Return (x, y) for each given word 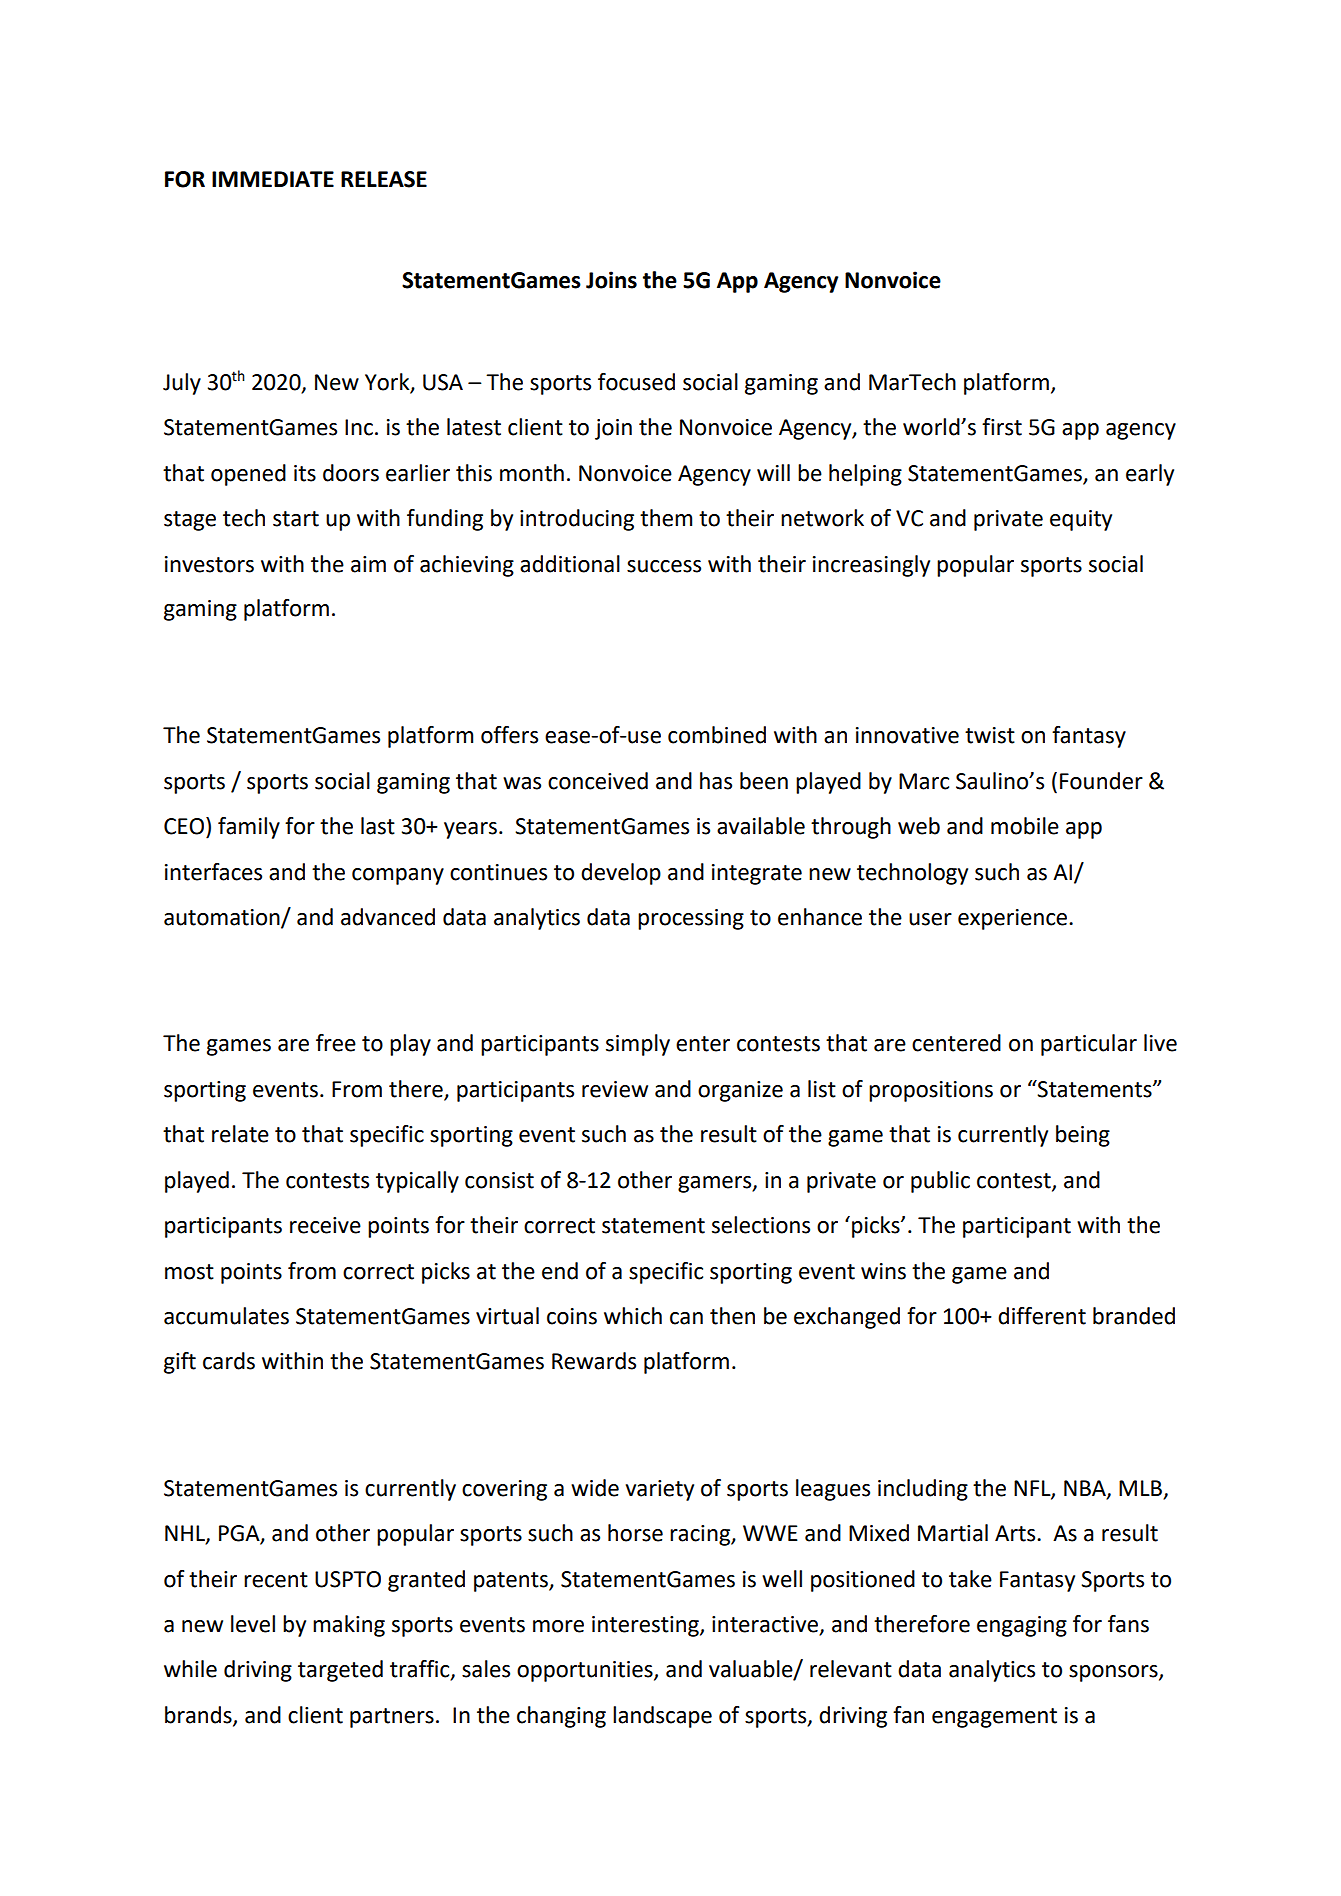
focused (636, 382)
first (1002, 427)
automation (223, 918)
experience (1014, 919)
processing (691, 919)
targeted (340, 1671)
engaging (1022, 1626)
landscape (662, 1717)
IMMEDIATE (273, 179)
